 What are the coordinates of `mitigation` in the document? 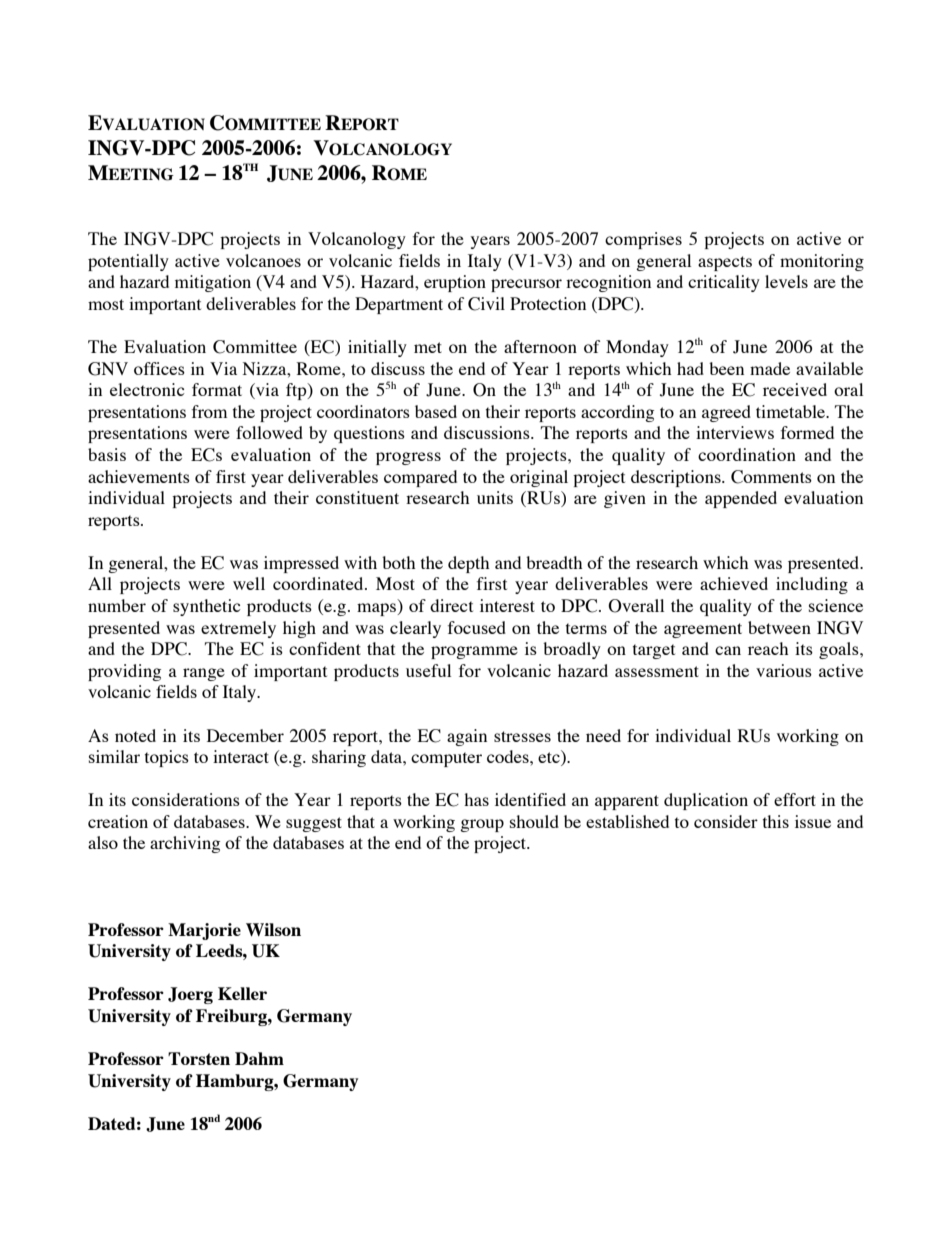 It's located at (213, 283).
